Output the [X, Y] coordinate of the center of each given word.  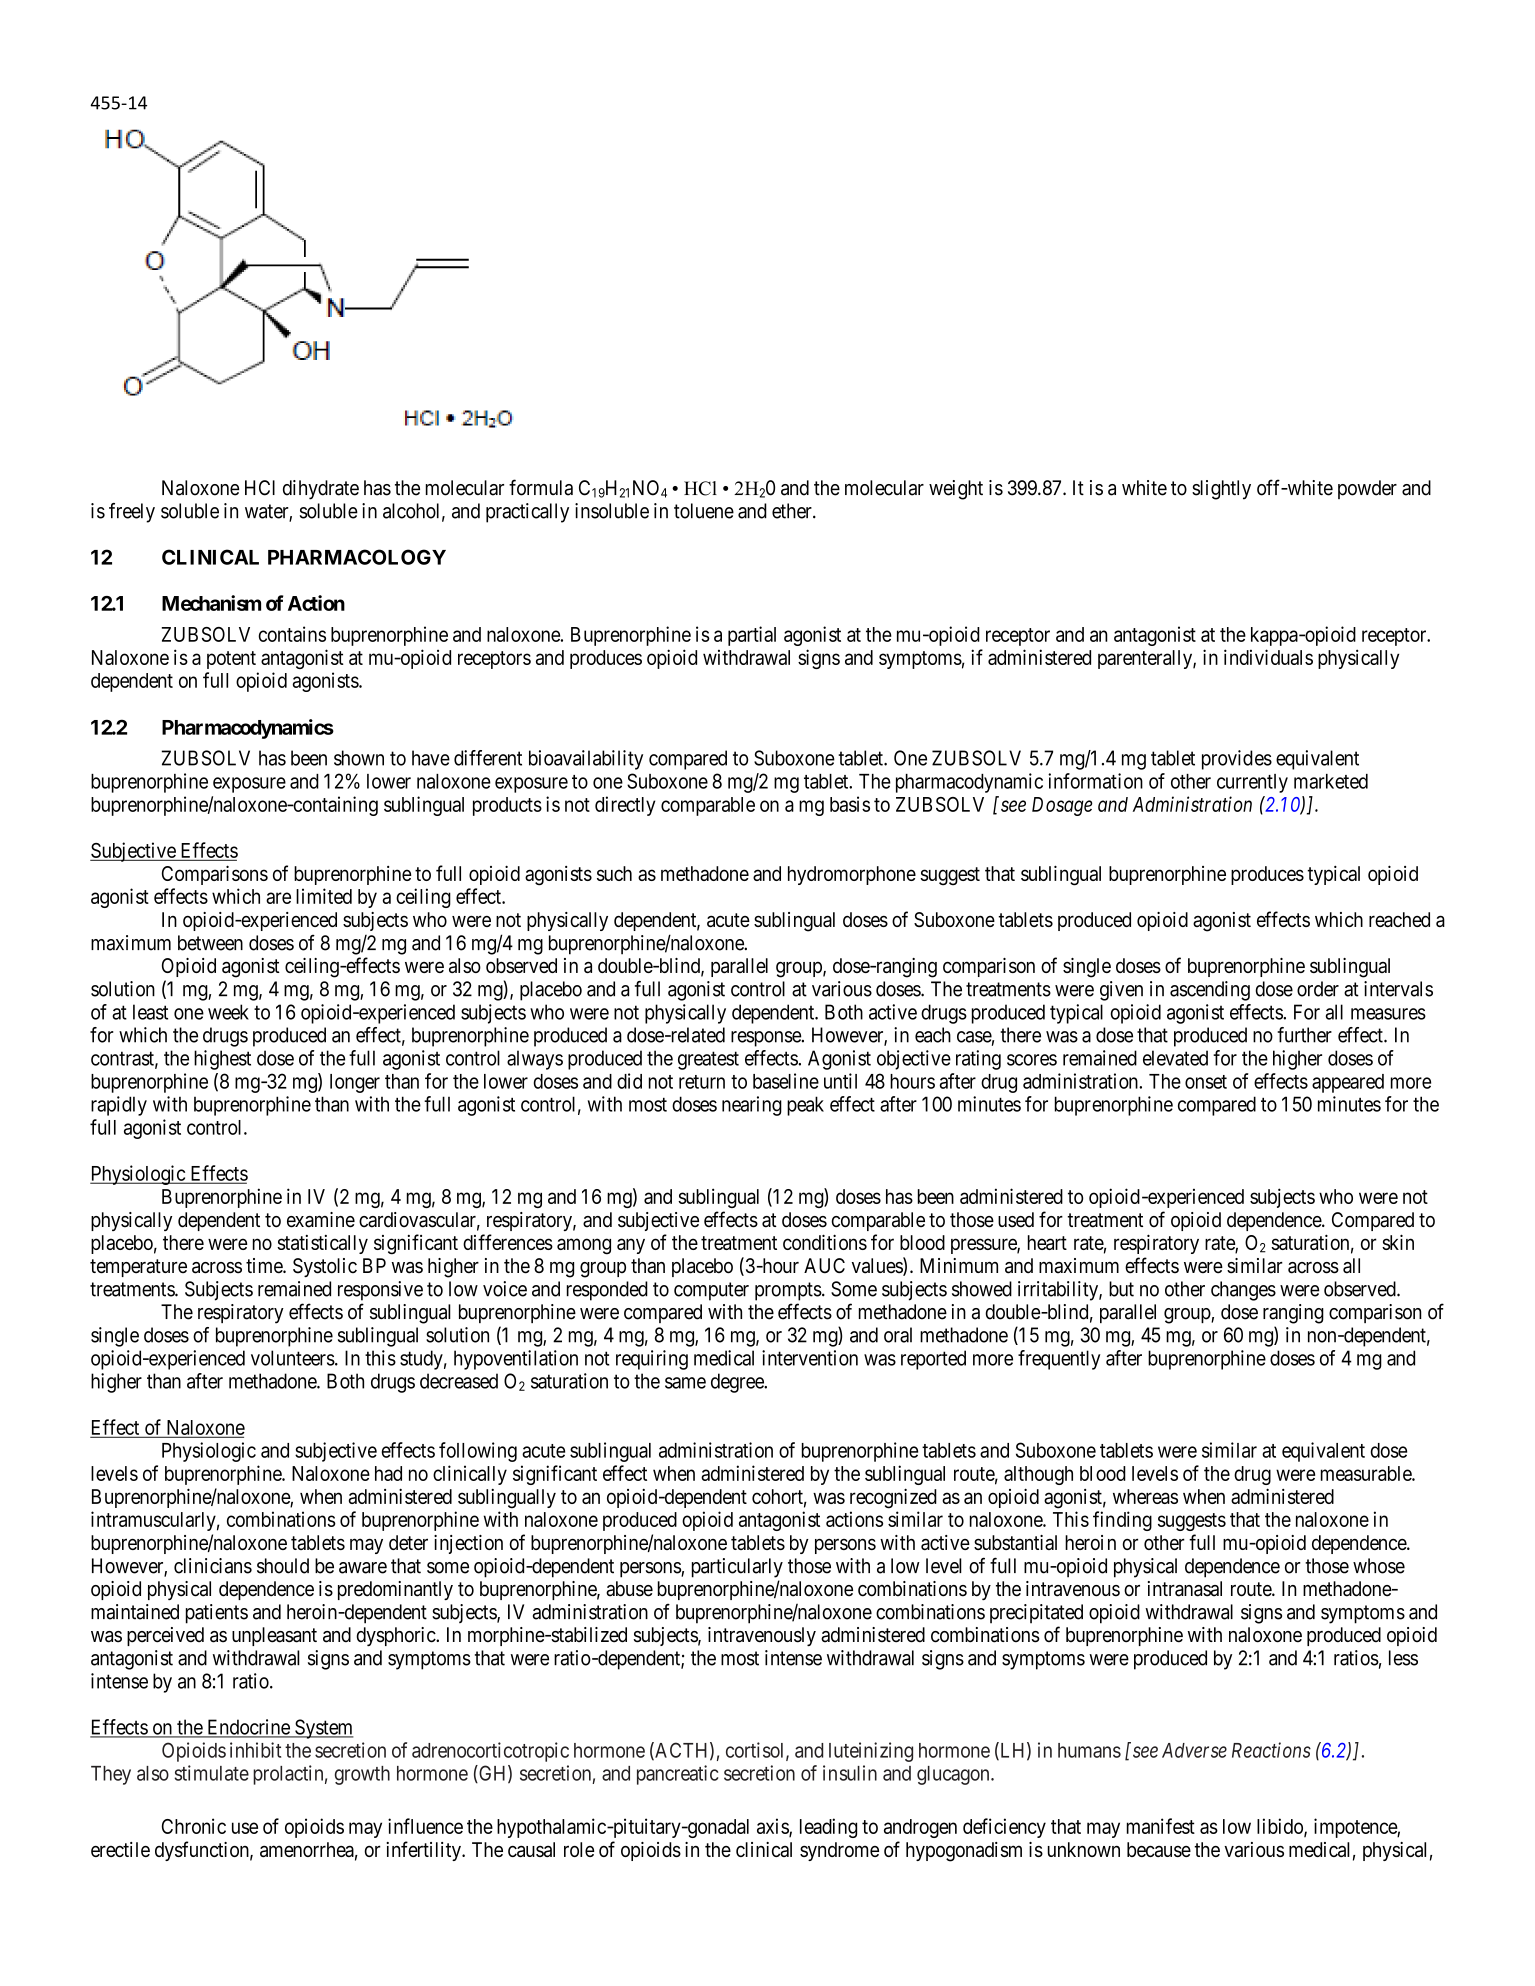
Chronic [194, 1826]
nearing [752, 1106]
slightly [1221, 490]
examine [321, 1220]
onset [1206, 1082]
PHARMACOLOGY [357, 557]
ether [793, 511]
